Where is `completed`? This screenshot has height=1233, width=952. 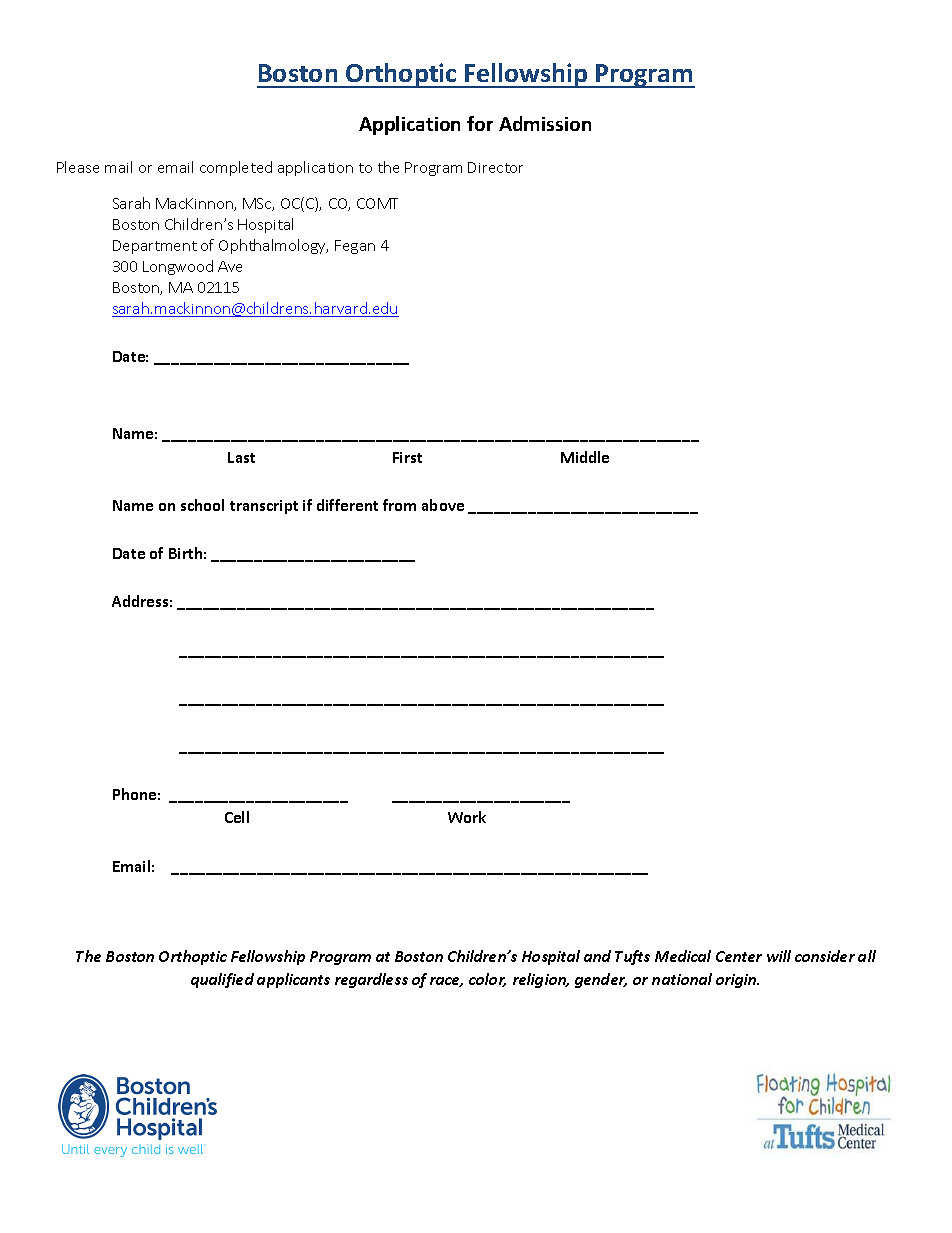 completed is located at coordinates (236, 168).
